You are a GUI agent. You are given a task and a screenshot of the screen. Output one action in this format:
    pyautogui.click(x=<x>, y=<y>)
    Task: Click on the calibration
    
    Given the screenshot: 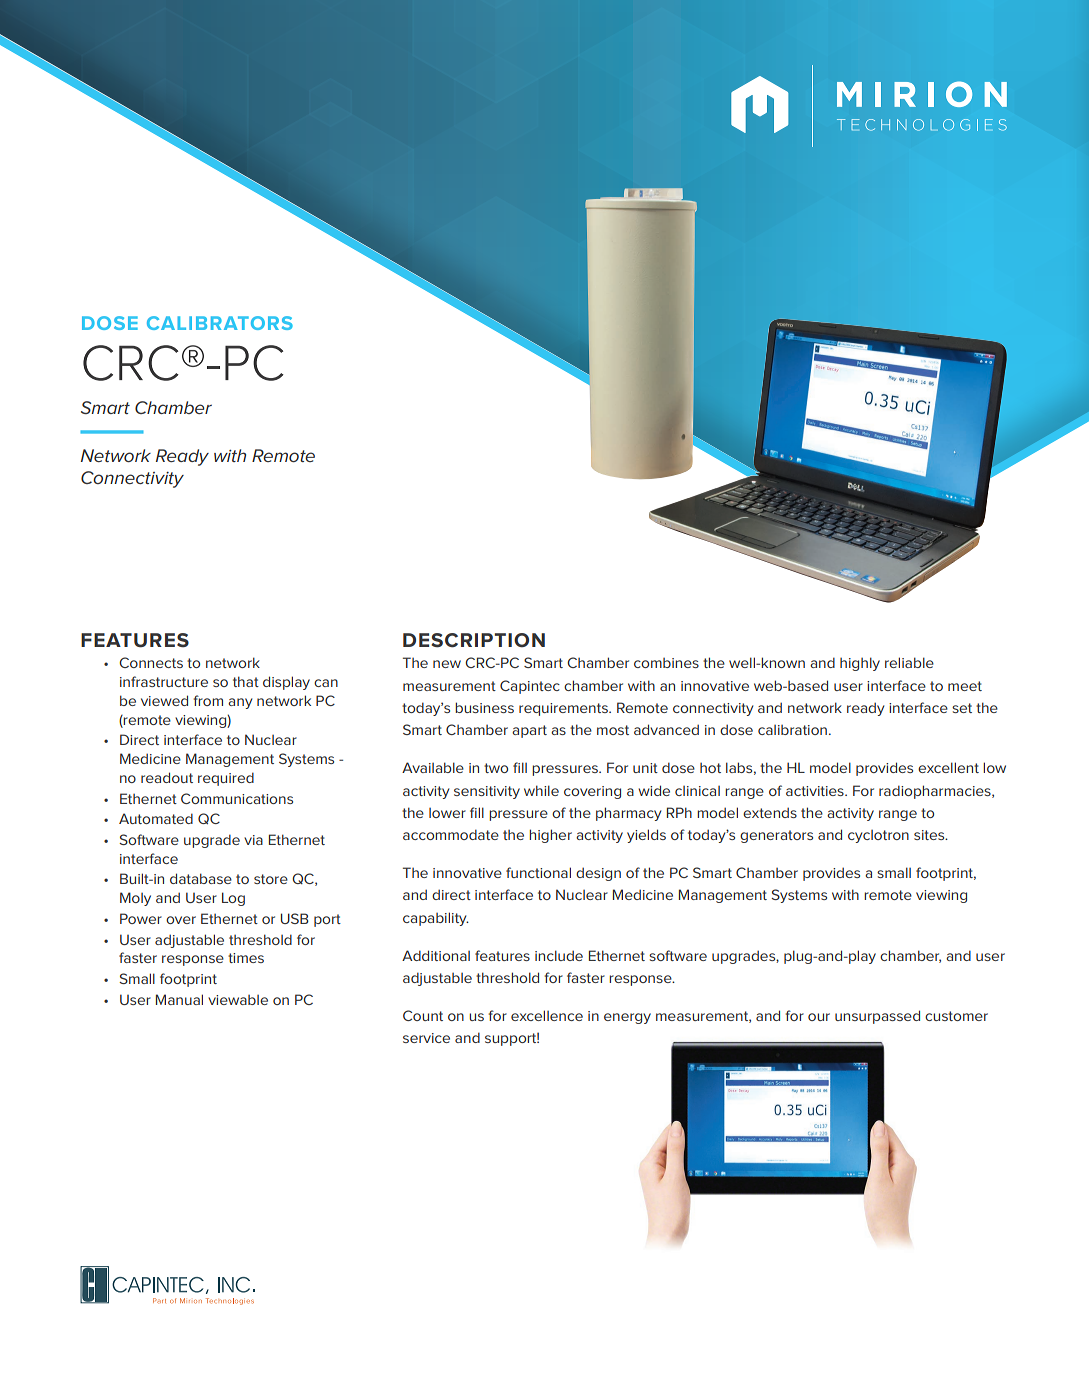 What is the action you would take?
    pyautogui.click(x=792, y=730)
